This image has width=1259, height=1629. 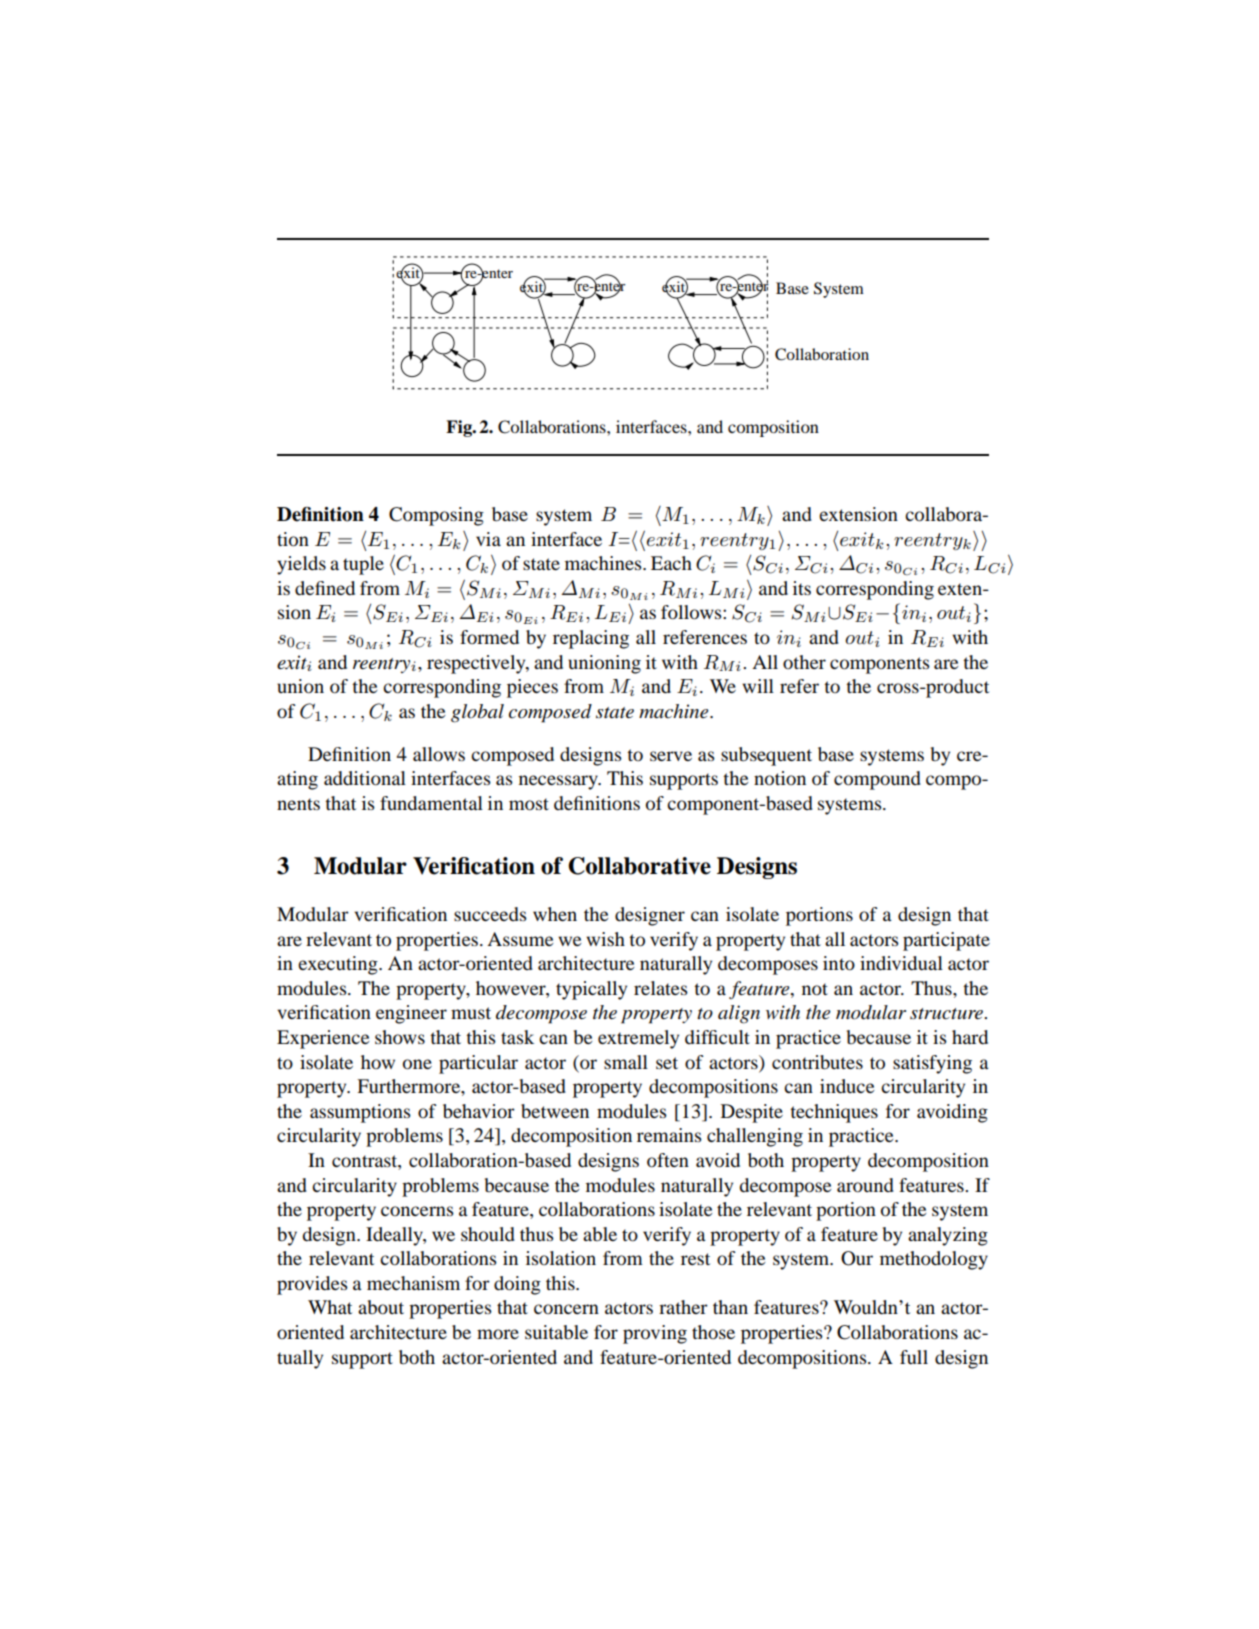 I want to click on its, so click(x=802, y=588).
